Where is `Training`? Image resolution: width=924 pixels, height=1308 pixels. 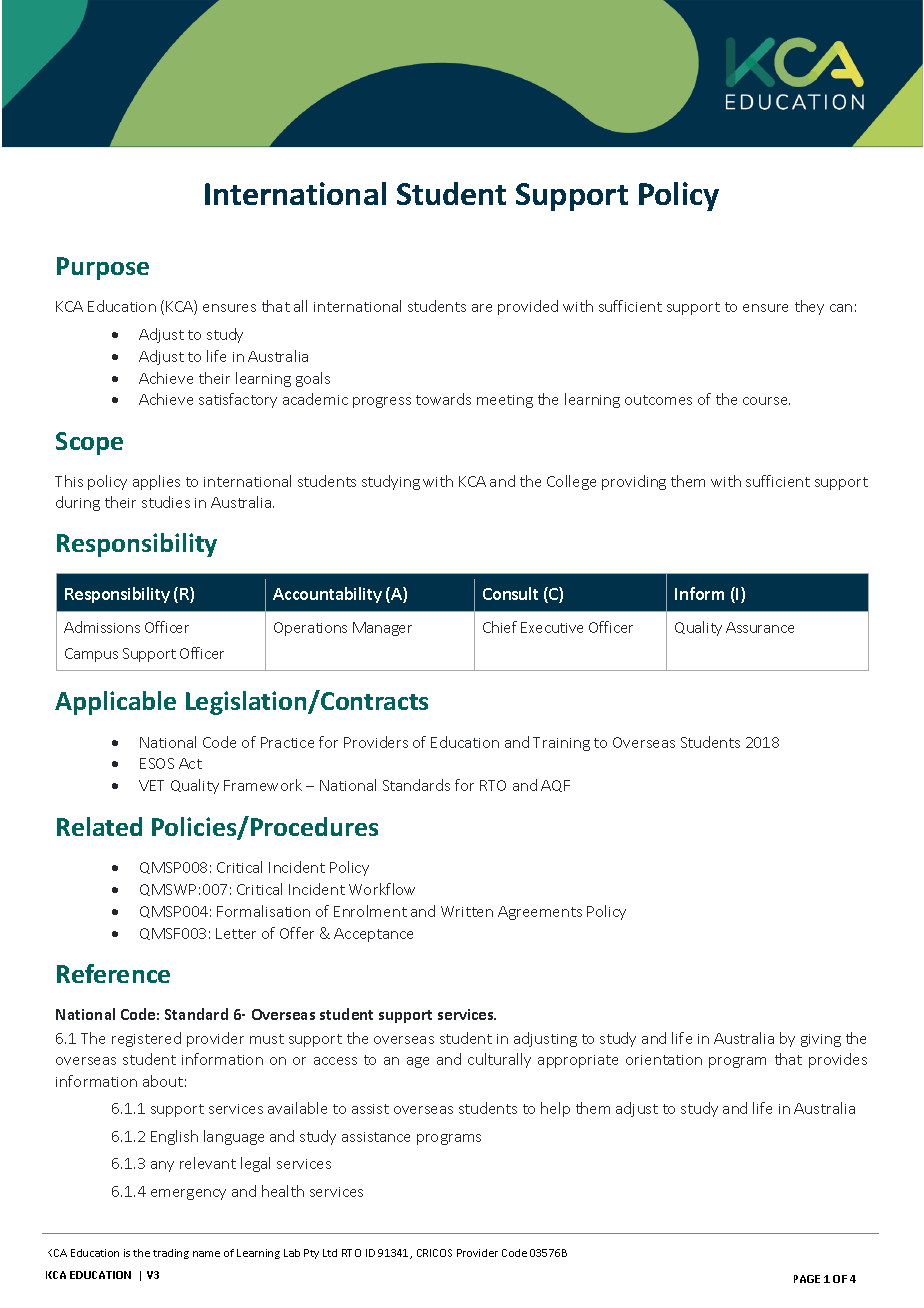 Training is located at coordinates (561, 744).
